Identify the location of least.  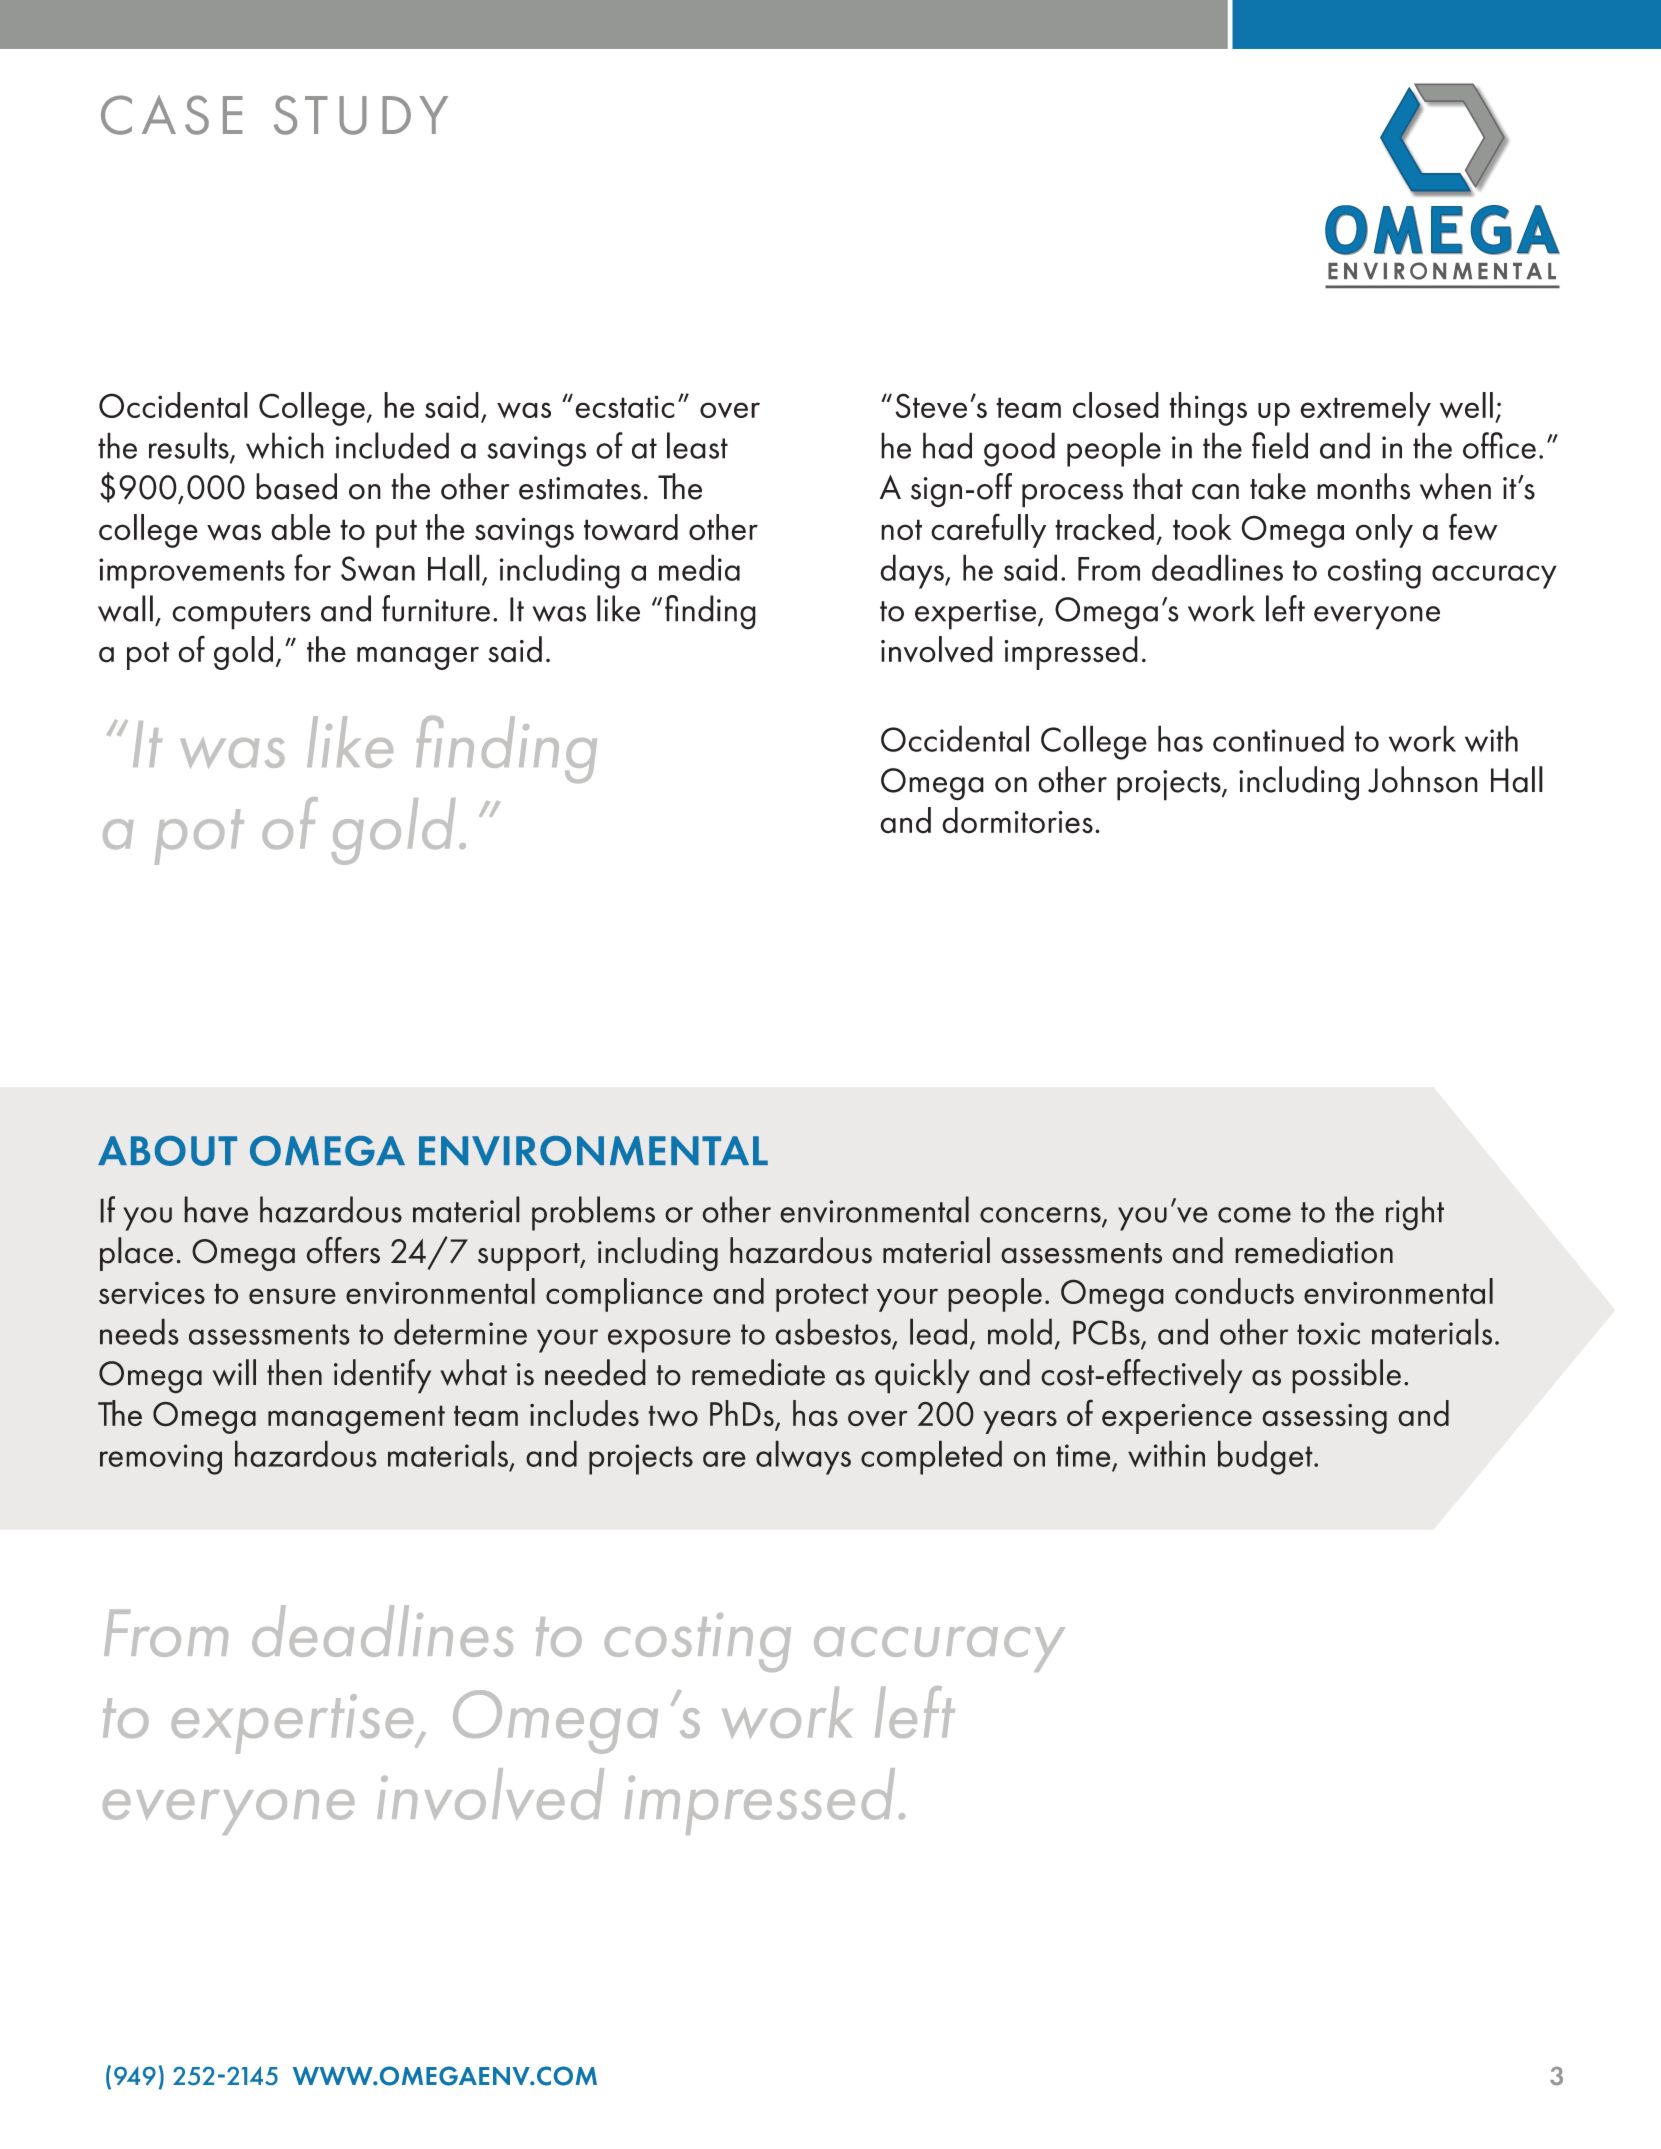
(697, 445).
